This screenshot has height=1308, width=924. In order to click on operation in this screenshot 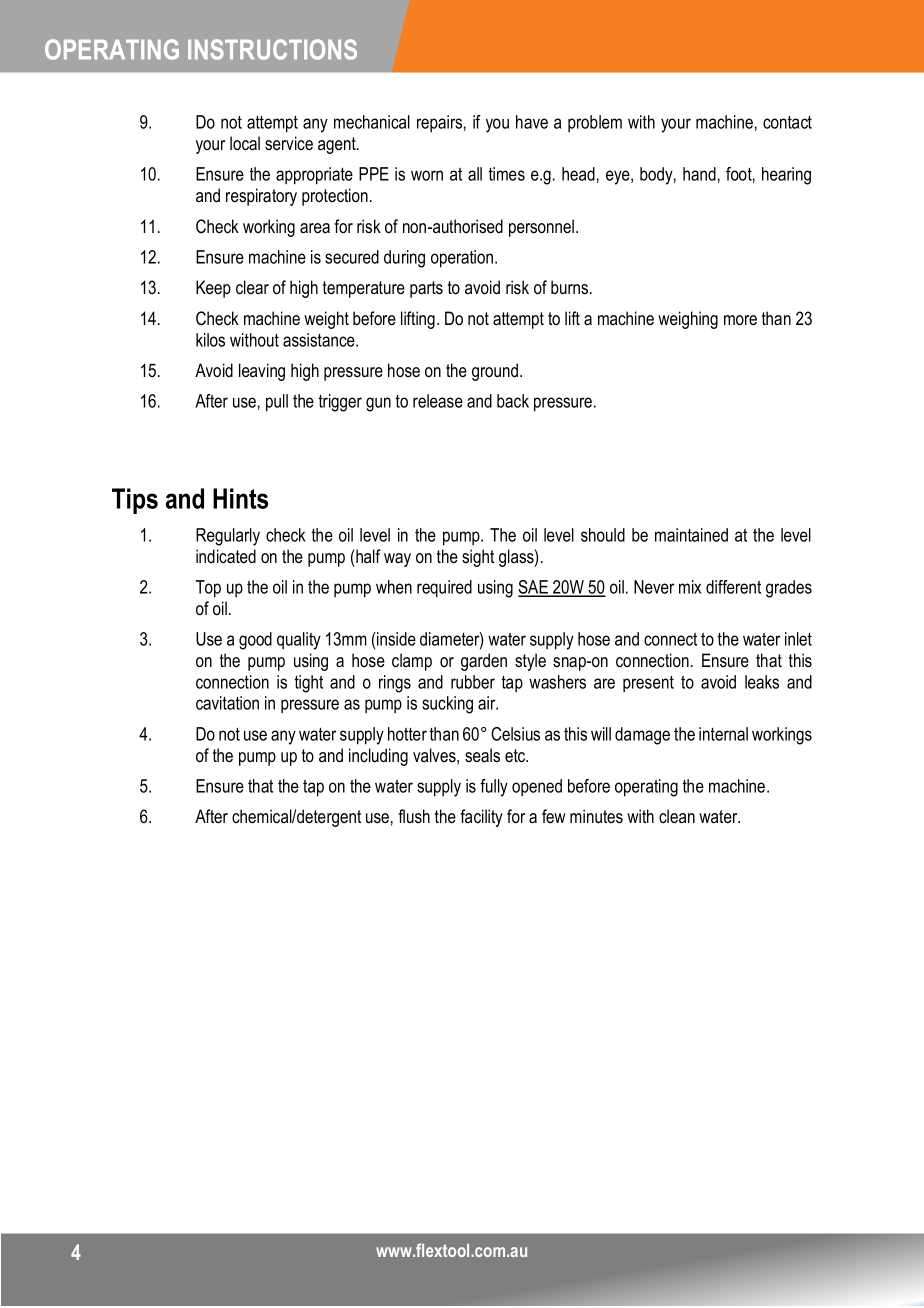, I will do `click(463, 259)`.
